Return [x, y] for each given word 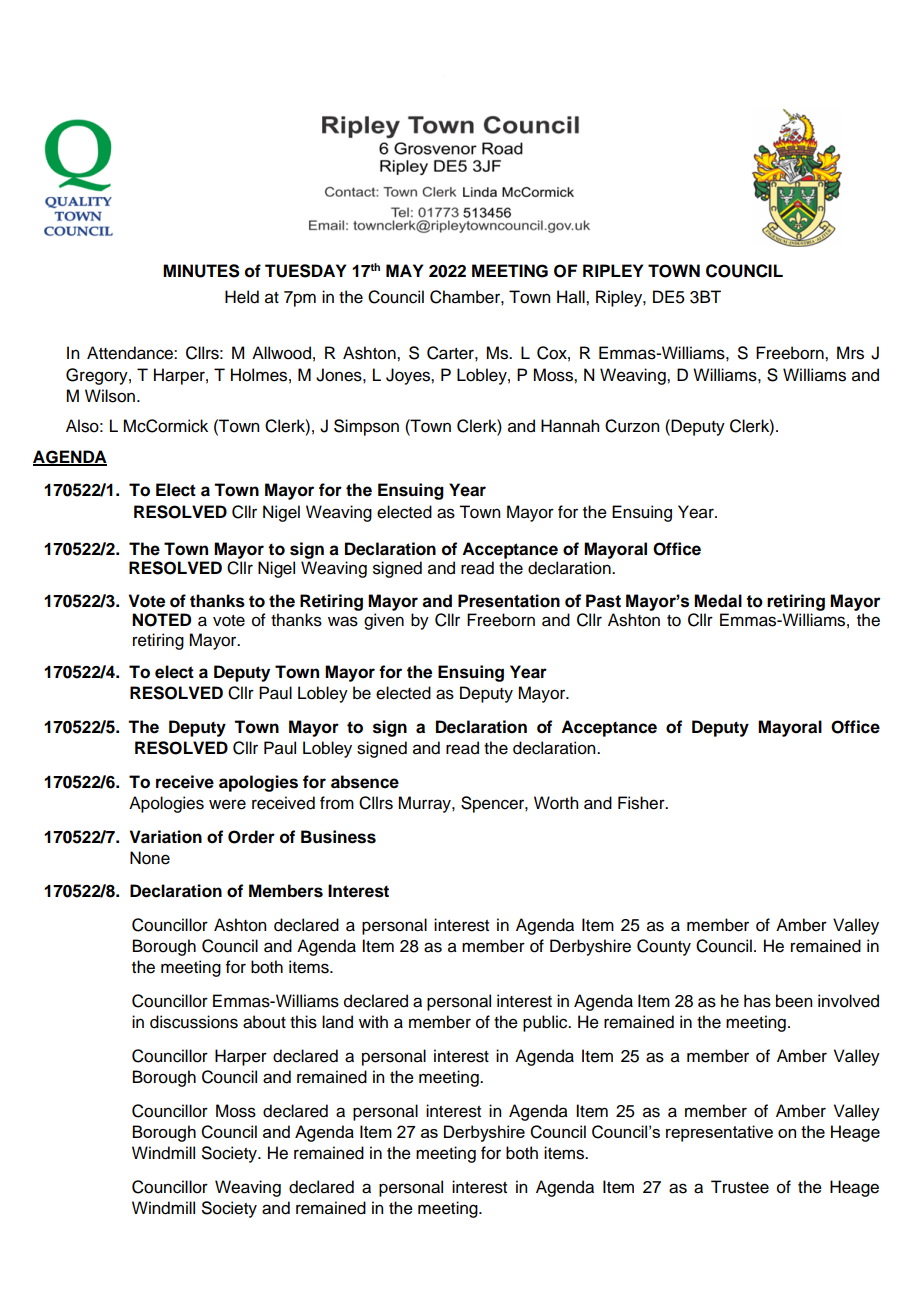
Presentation [509, 601]
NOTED [161, 620]
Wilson [111, 396]
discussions [194, 1022]
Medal [718, 601]
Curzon [632, 426]
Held [242, 297]
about [264, 1022]
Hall [572, 297]
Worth [556, 803]
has [757, 1001]
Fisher [642, 803]
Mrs [850, 353]
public [546, 1023]
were [227, 804]
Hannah [570, 426]
